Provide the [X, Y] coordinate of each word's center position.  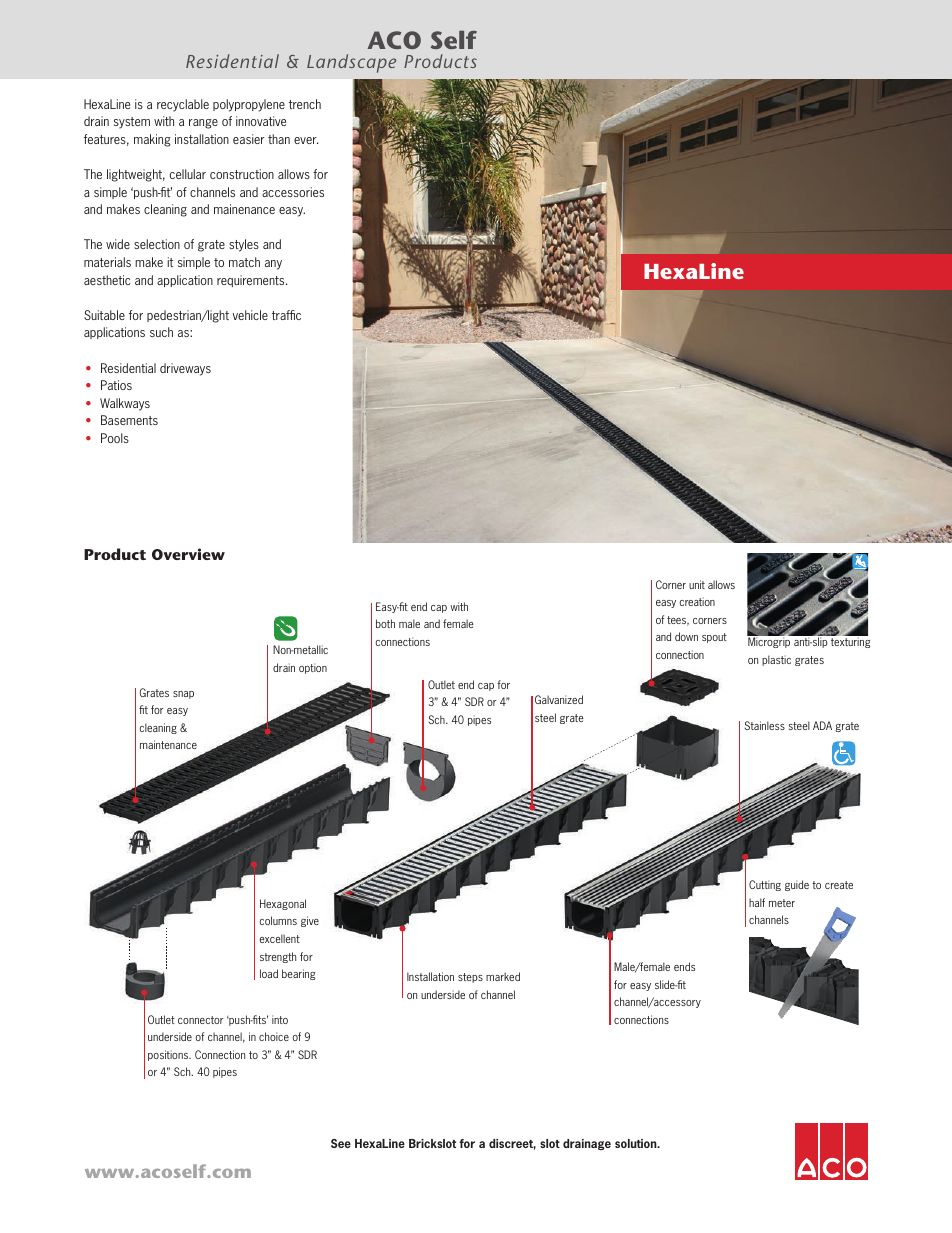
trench [305, 104]
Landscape [351, 63]
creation [697, 601]
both [385, 623]
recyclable [183, 105]
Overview [188, 554]
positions [169, 1055]
